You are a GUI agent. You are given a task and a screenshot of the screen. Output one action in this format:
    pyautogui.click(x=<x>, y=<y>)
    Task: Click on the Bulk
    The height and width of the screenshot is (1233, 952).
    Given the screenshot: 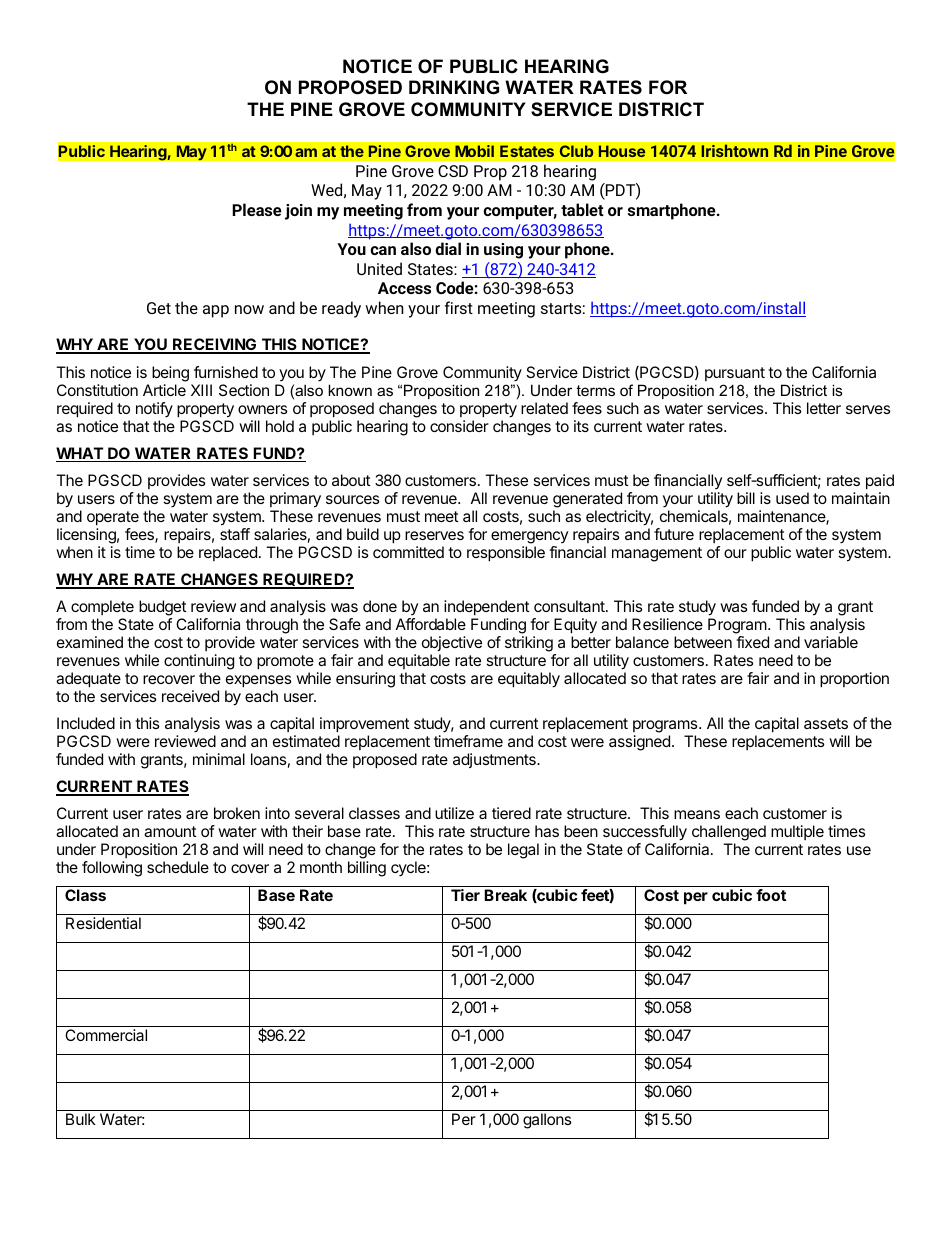 What is the action you would take?
    pyautogui.click(x=81, y=1119)
